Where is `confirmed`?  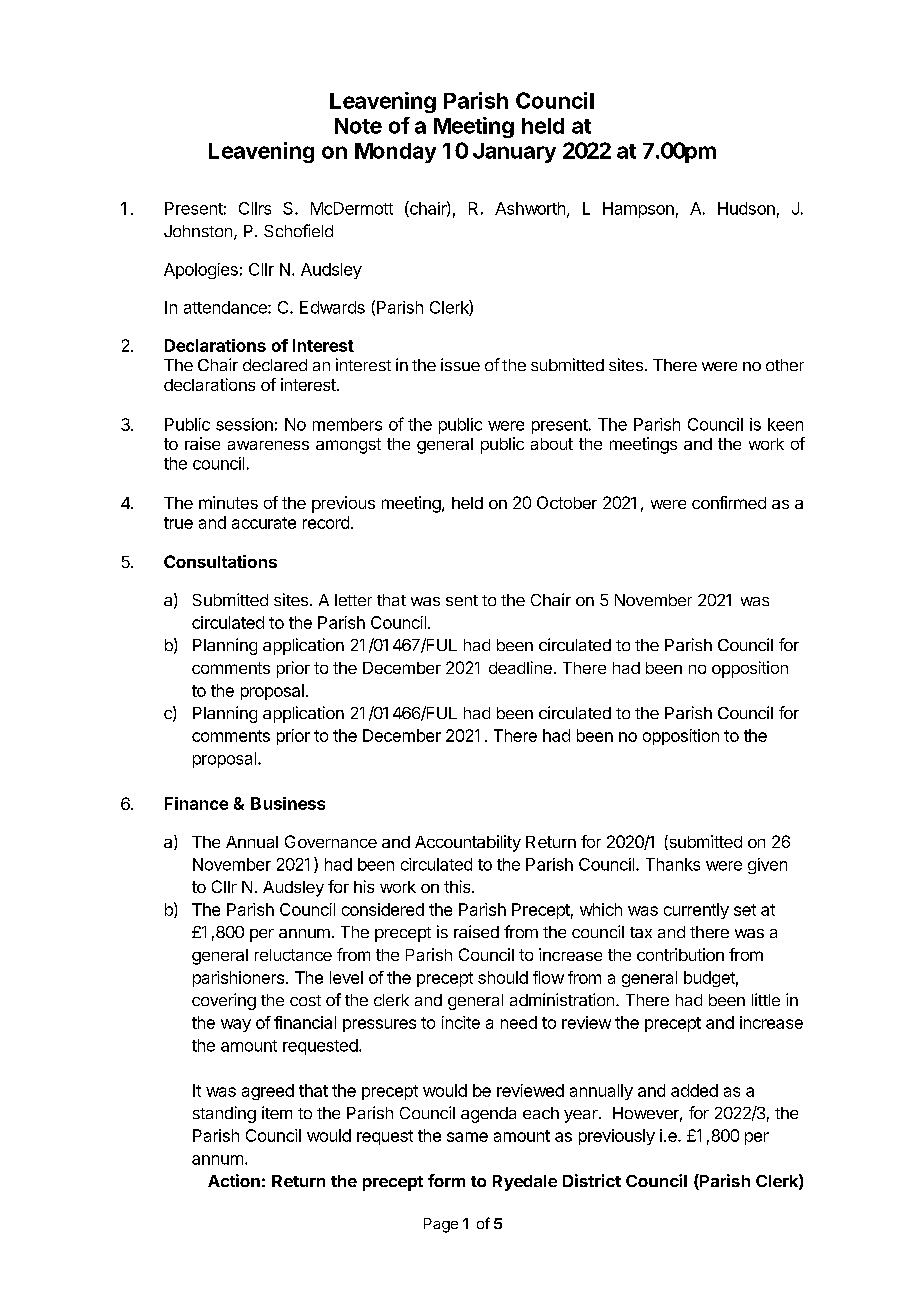
confirmed is located at coordinates (729, 502).
